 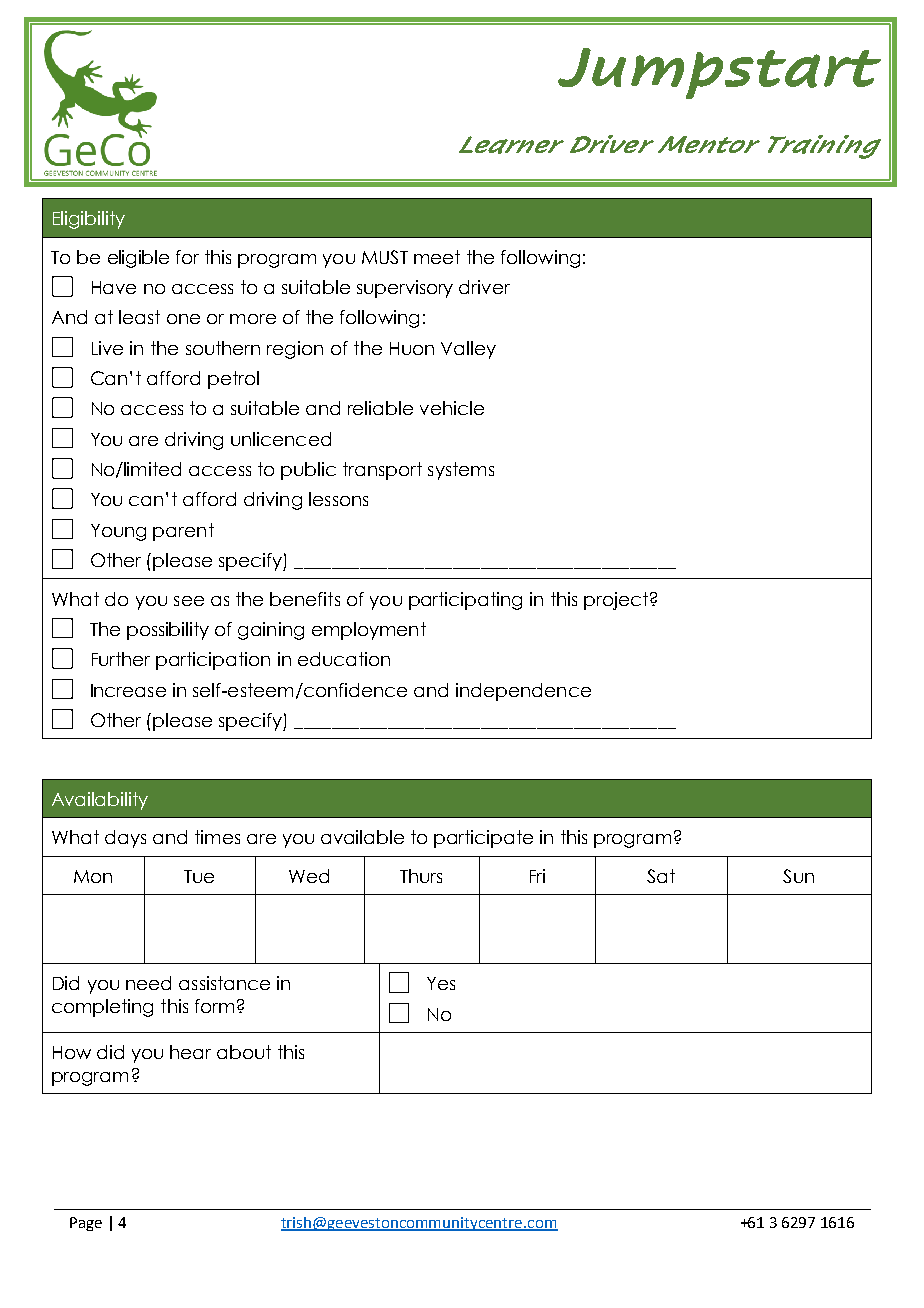 What do you see at coordinates (661, 876) in the screenshot?
I see `Sat` at bounding box center [661, 876].
